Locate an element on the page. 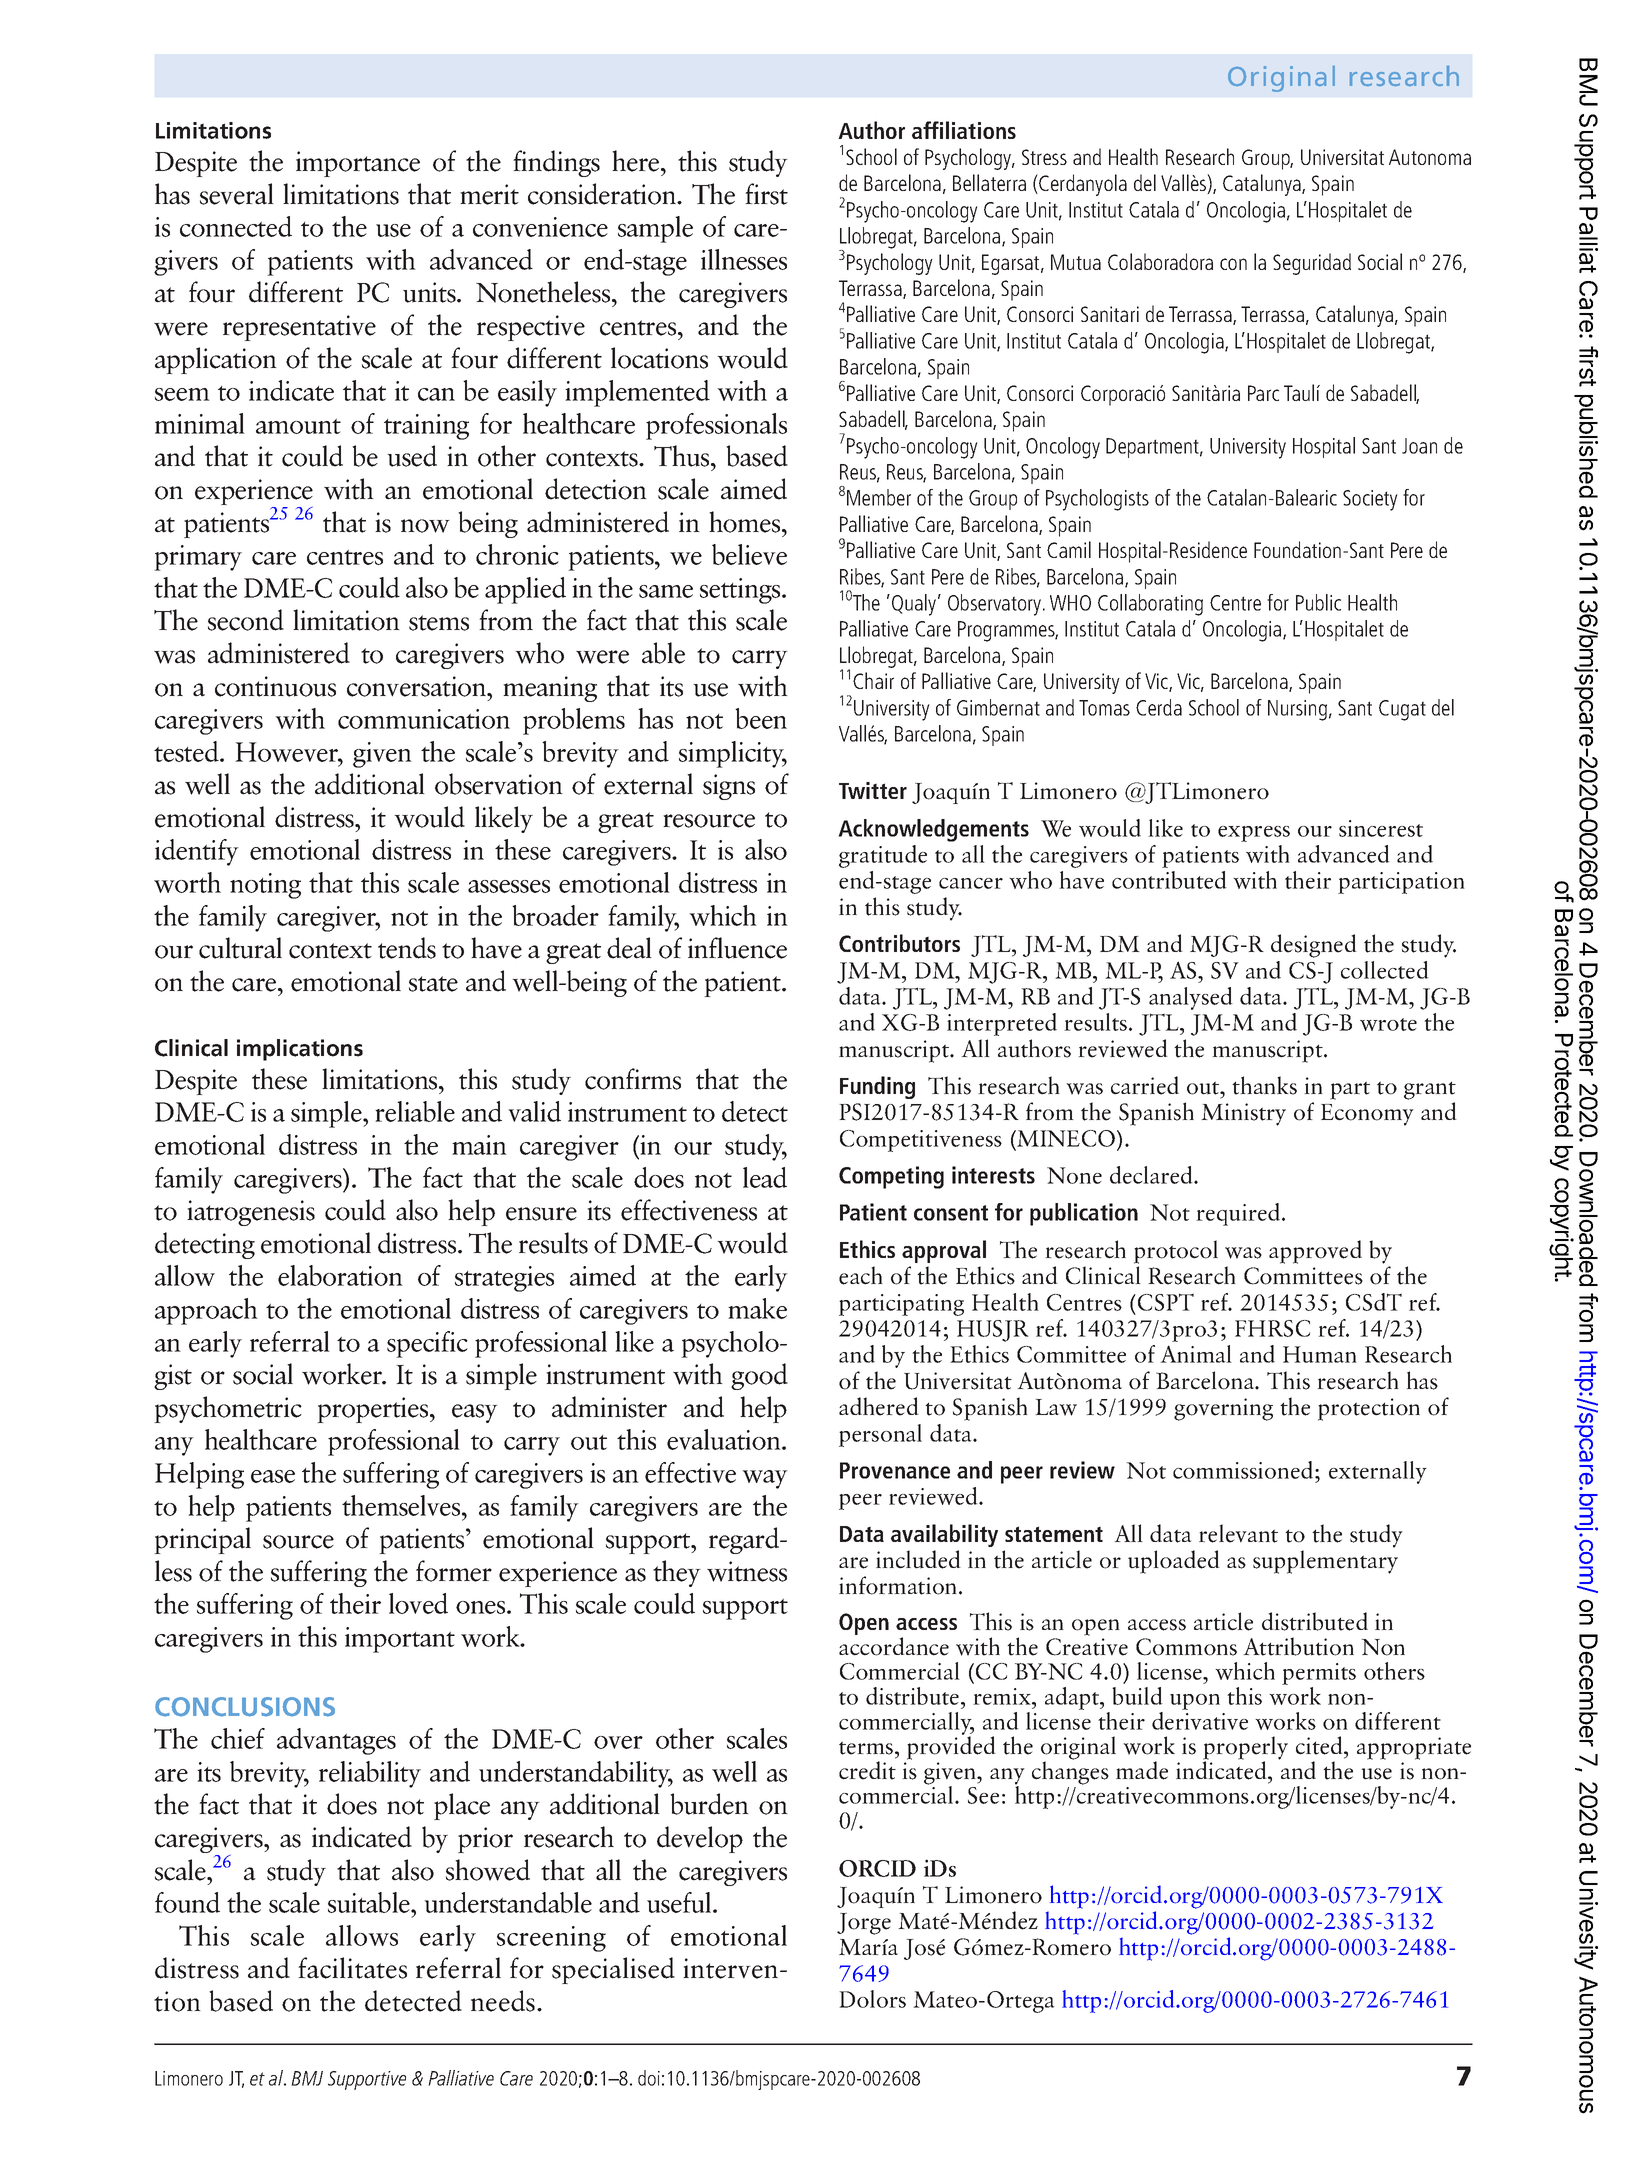  importance is located at coordinates (358, 164).
